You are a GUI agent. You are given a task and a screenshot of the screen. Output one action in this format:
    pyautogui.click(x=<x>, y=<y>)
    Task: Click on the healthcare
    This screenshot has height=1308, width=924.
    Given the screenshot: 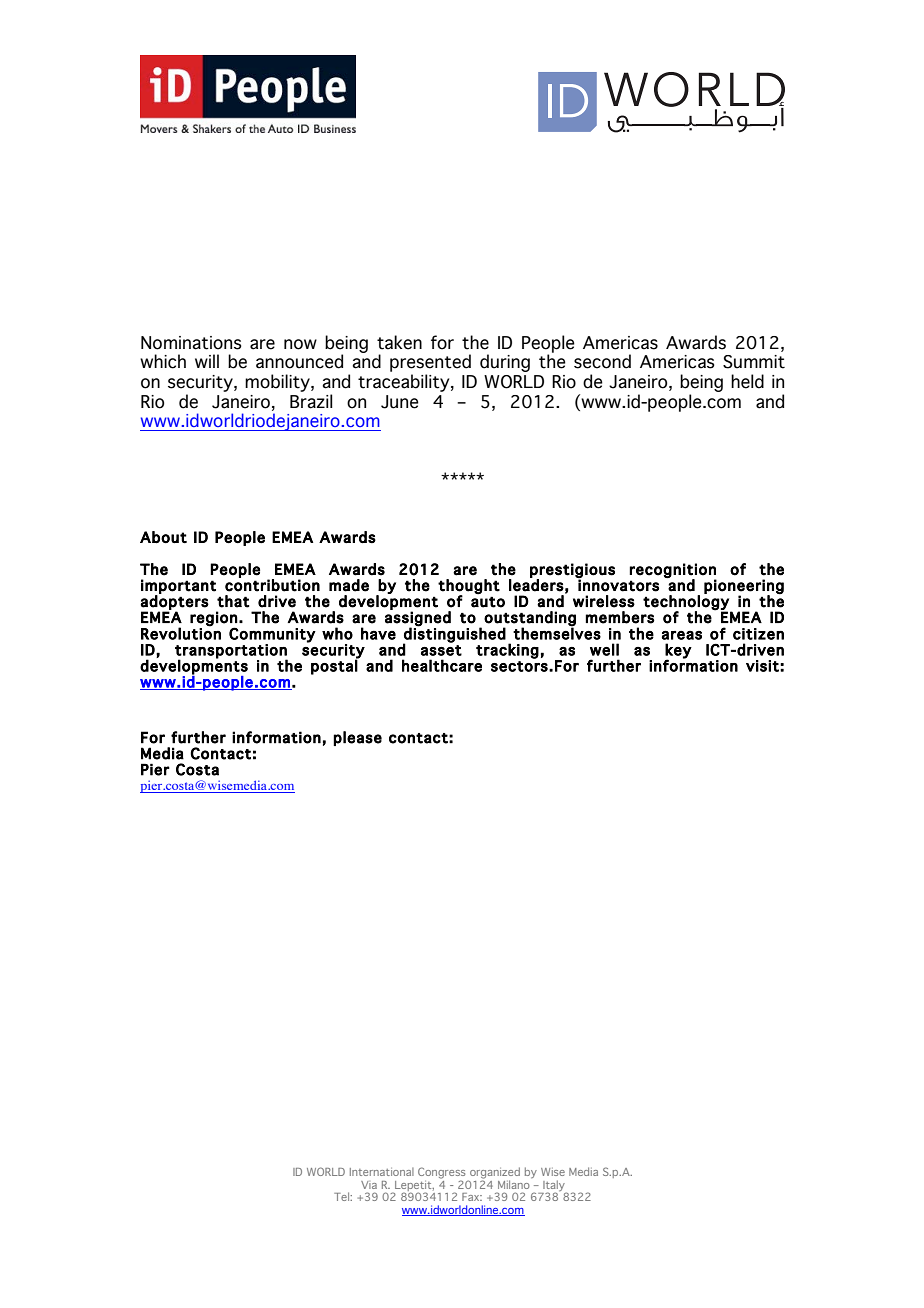 What is the action you would take?
    pyautogui.click(x=442, y=665)
